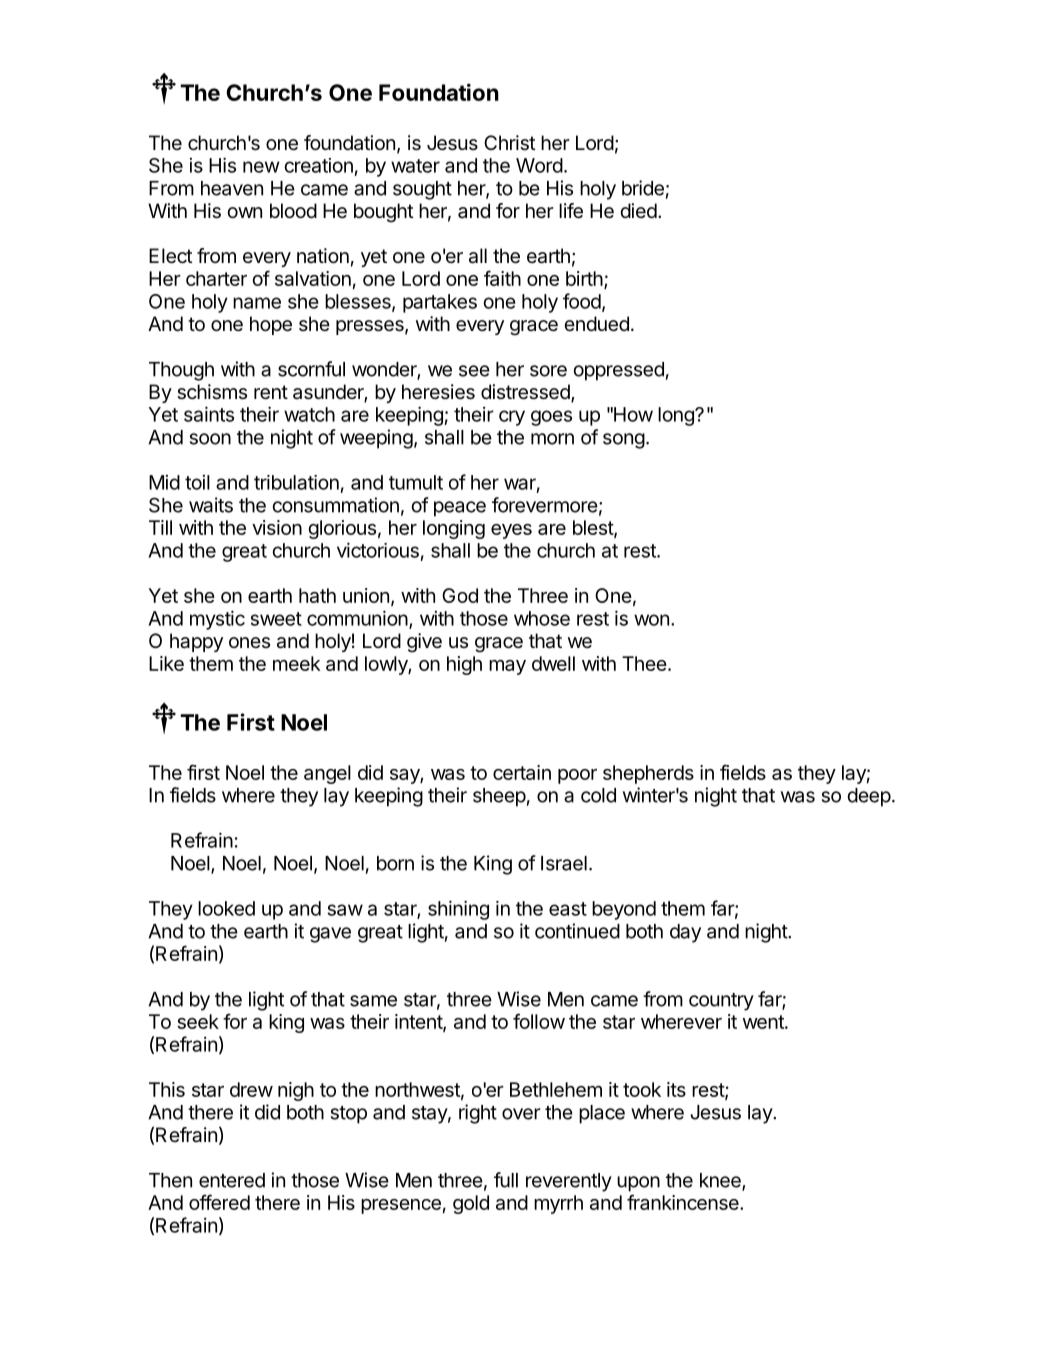  Describe the element at coordinates (539, 165) in the screenshot. I see `Word` at that location.
